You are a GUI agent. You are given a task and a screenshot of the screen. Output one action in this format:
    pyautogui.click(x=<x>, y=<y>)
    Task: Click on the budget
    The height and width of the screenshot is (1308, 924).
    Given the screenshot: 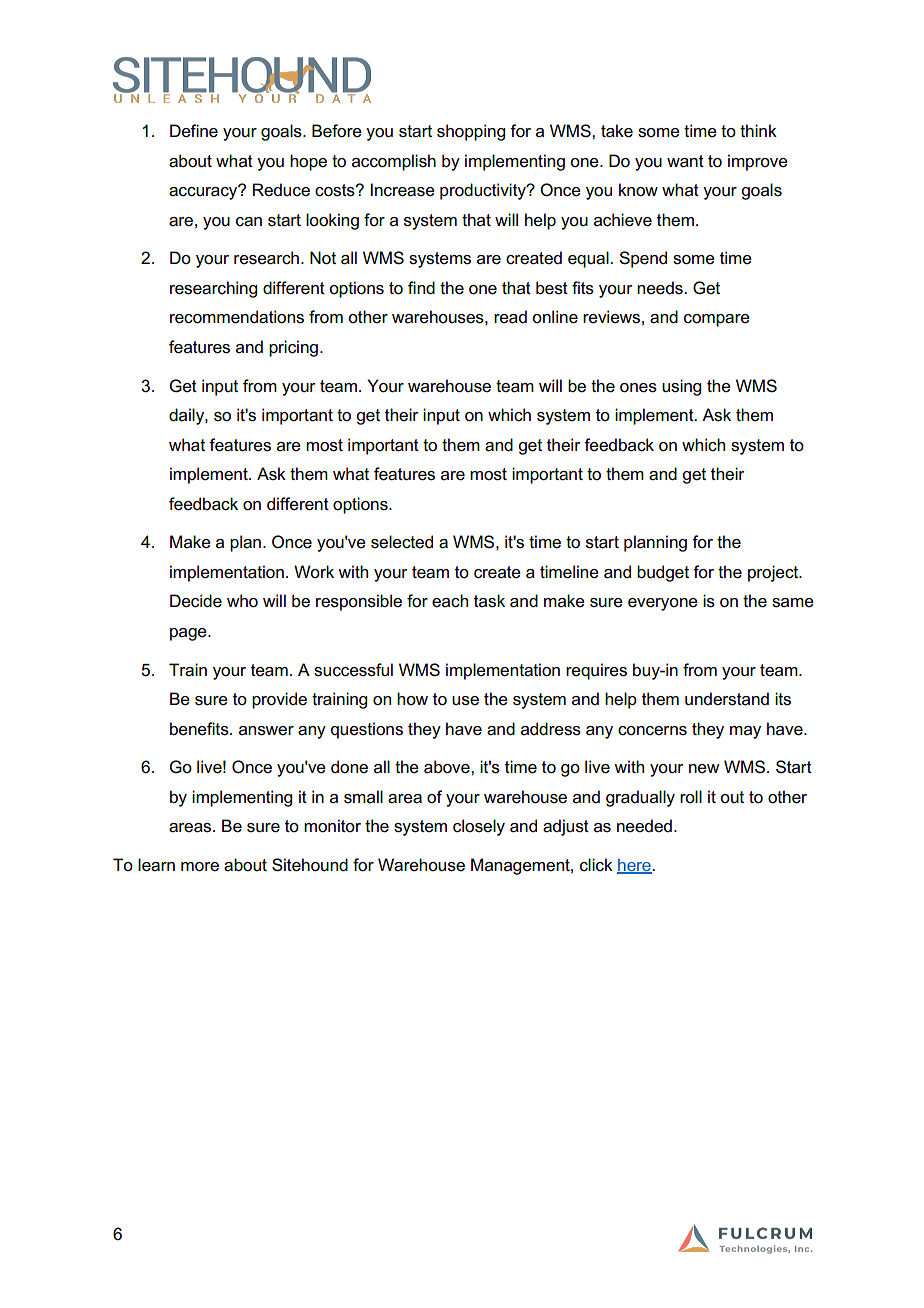 What is the action you would take?
    pyautogui.click(x=663, y=573)
